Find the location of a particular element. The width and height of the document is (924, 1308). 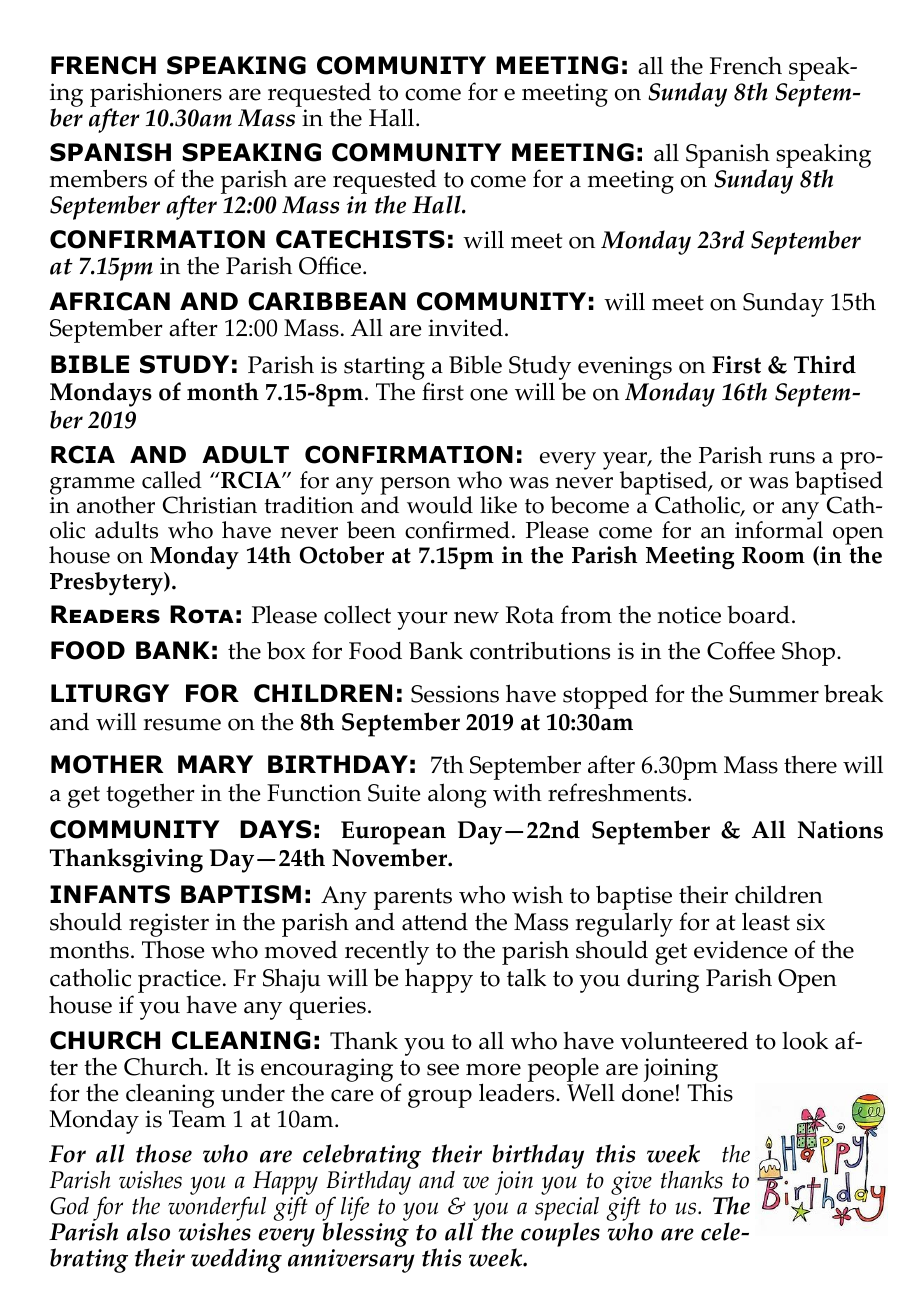

Office is located at coordinates (330, 265).
